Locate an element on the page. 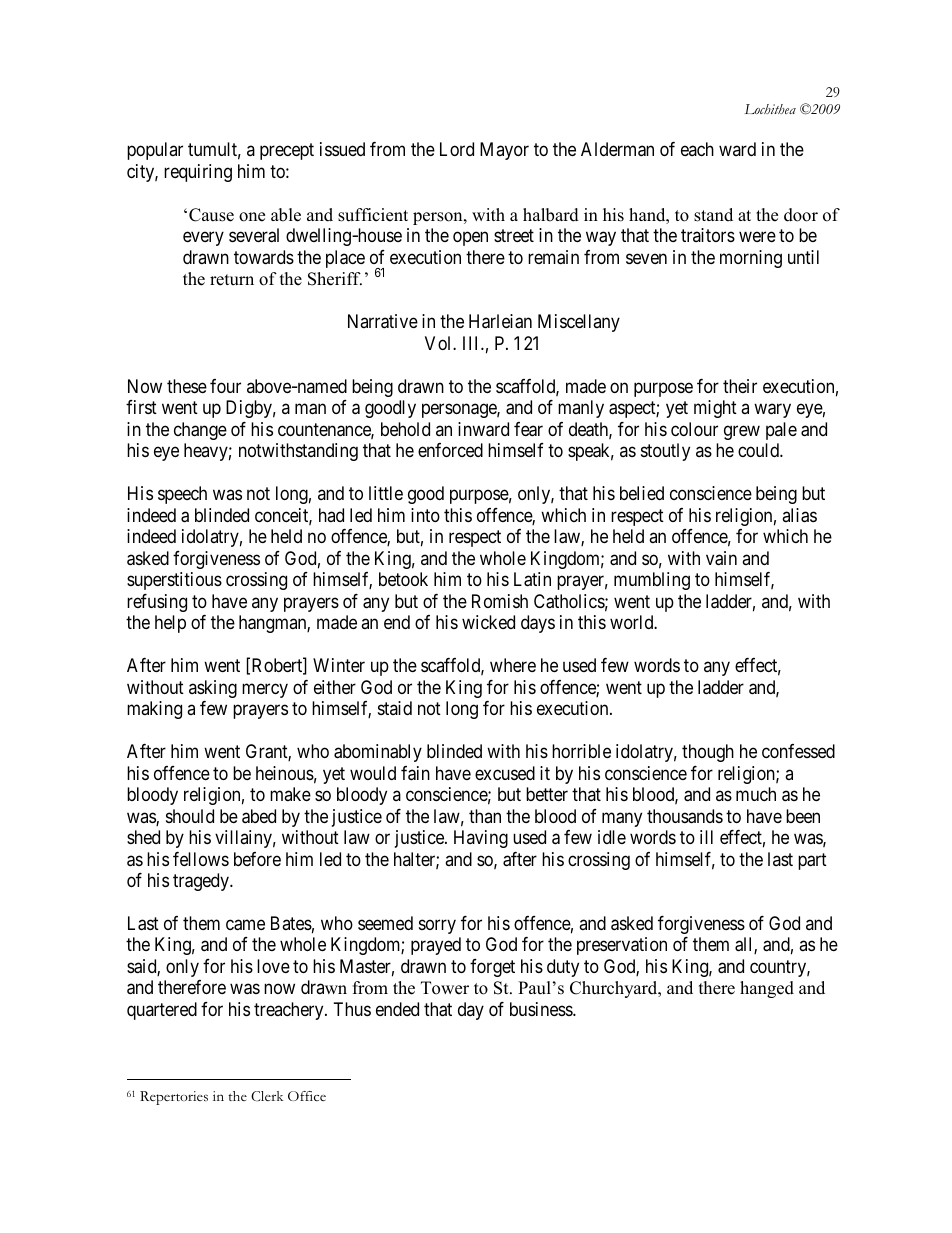 The image size is (952, 1233). fain is located at coordinates (415, 773).
